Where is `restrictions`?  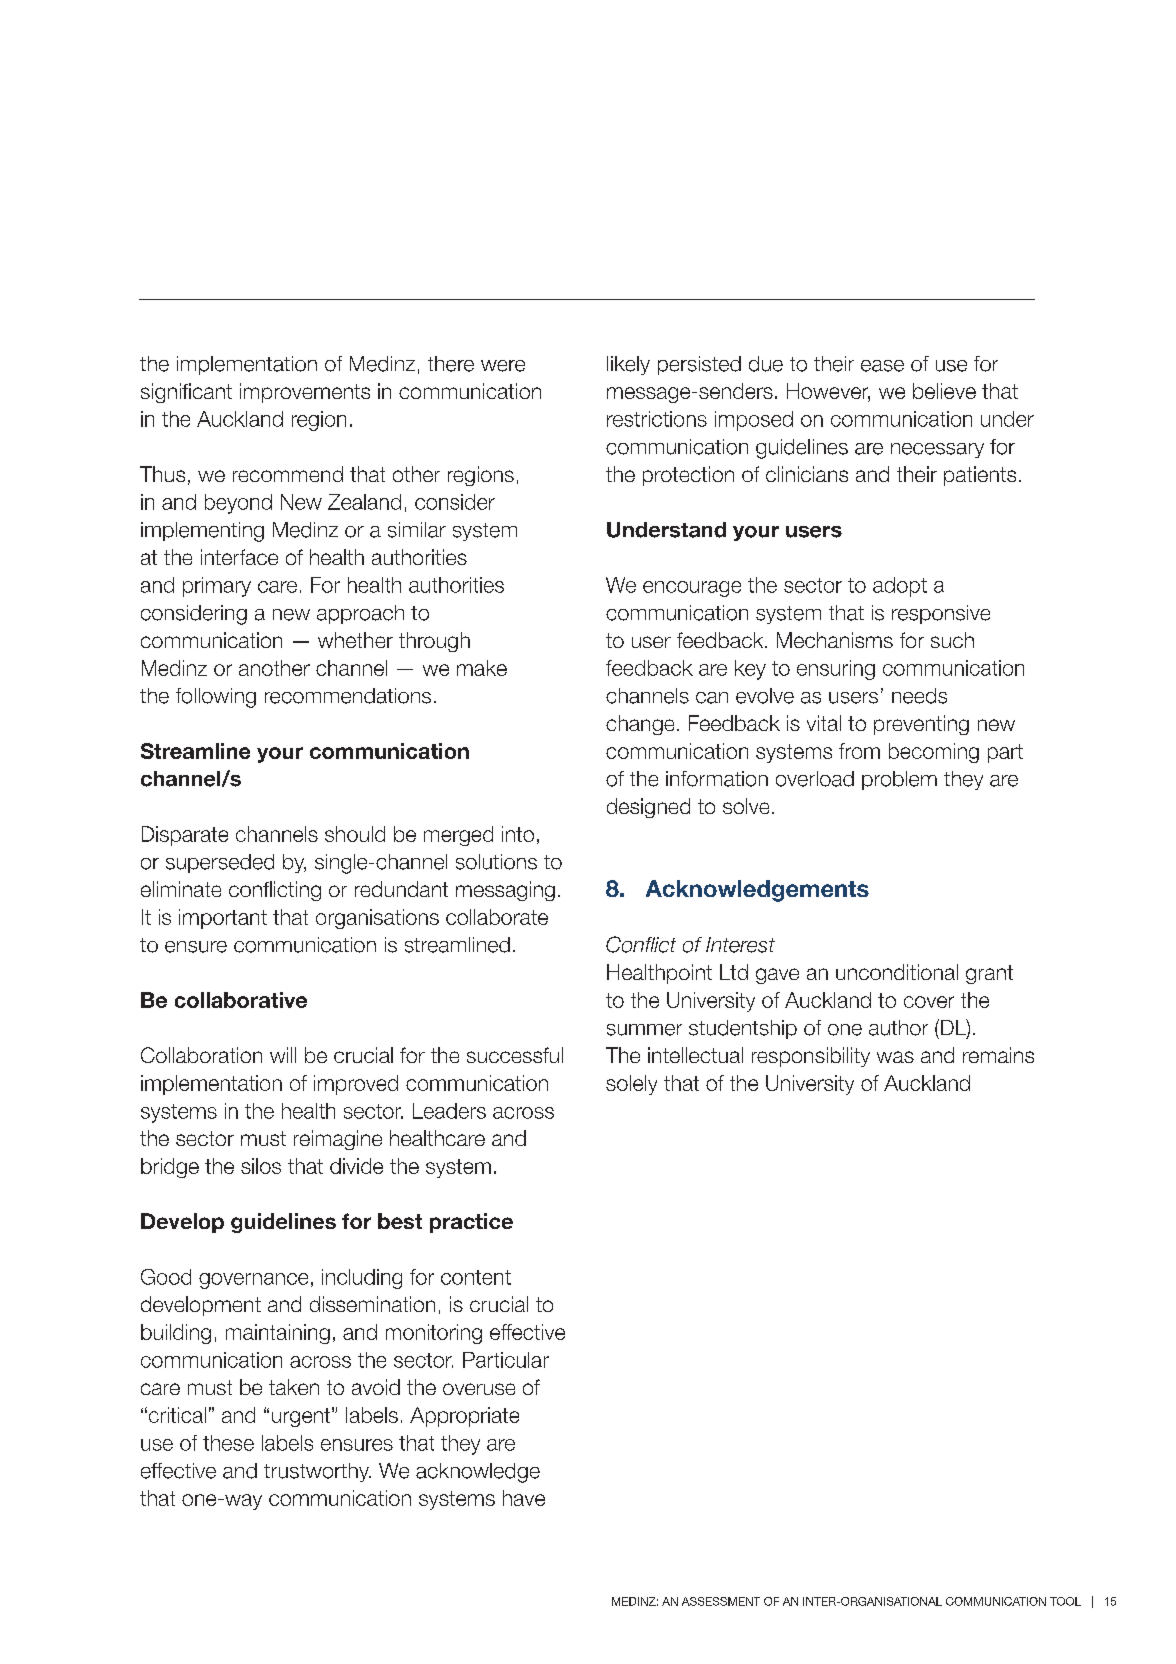
restrictions is located at coordinates (657, 419).
